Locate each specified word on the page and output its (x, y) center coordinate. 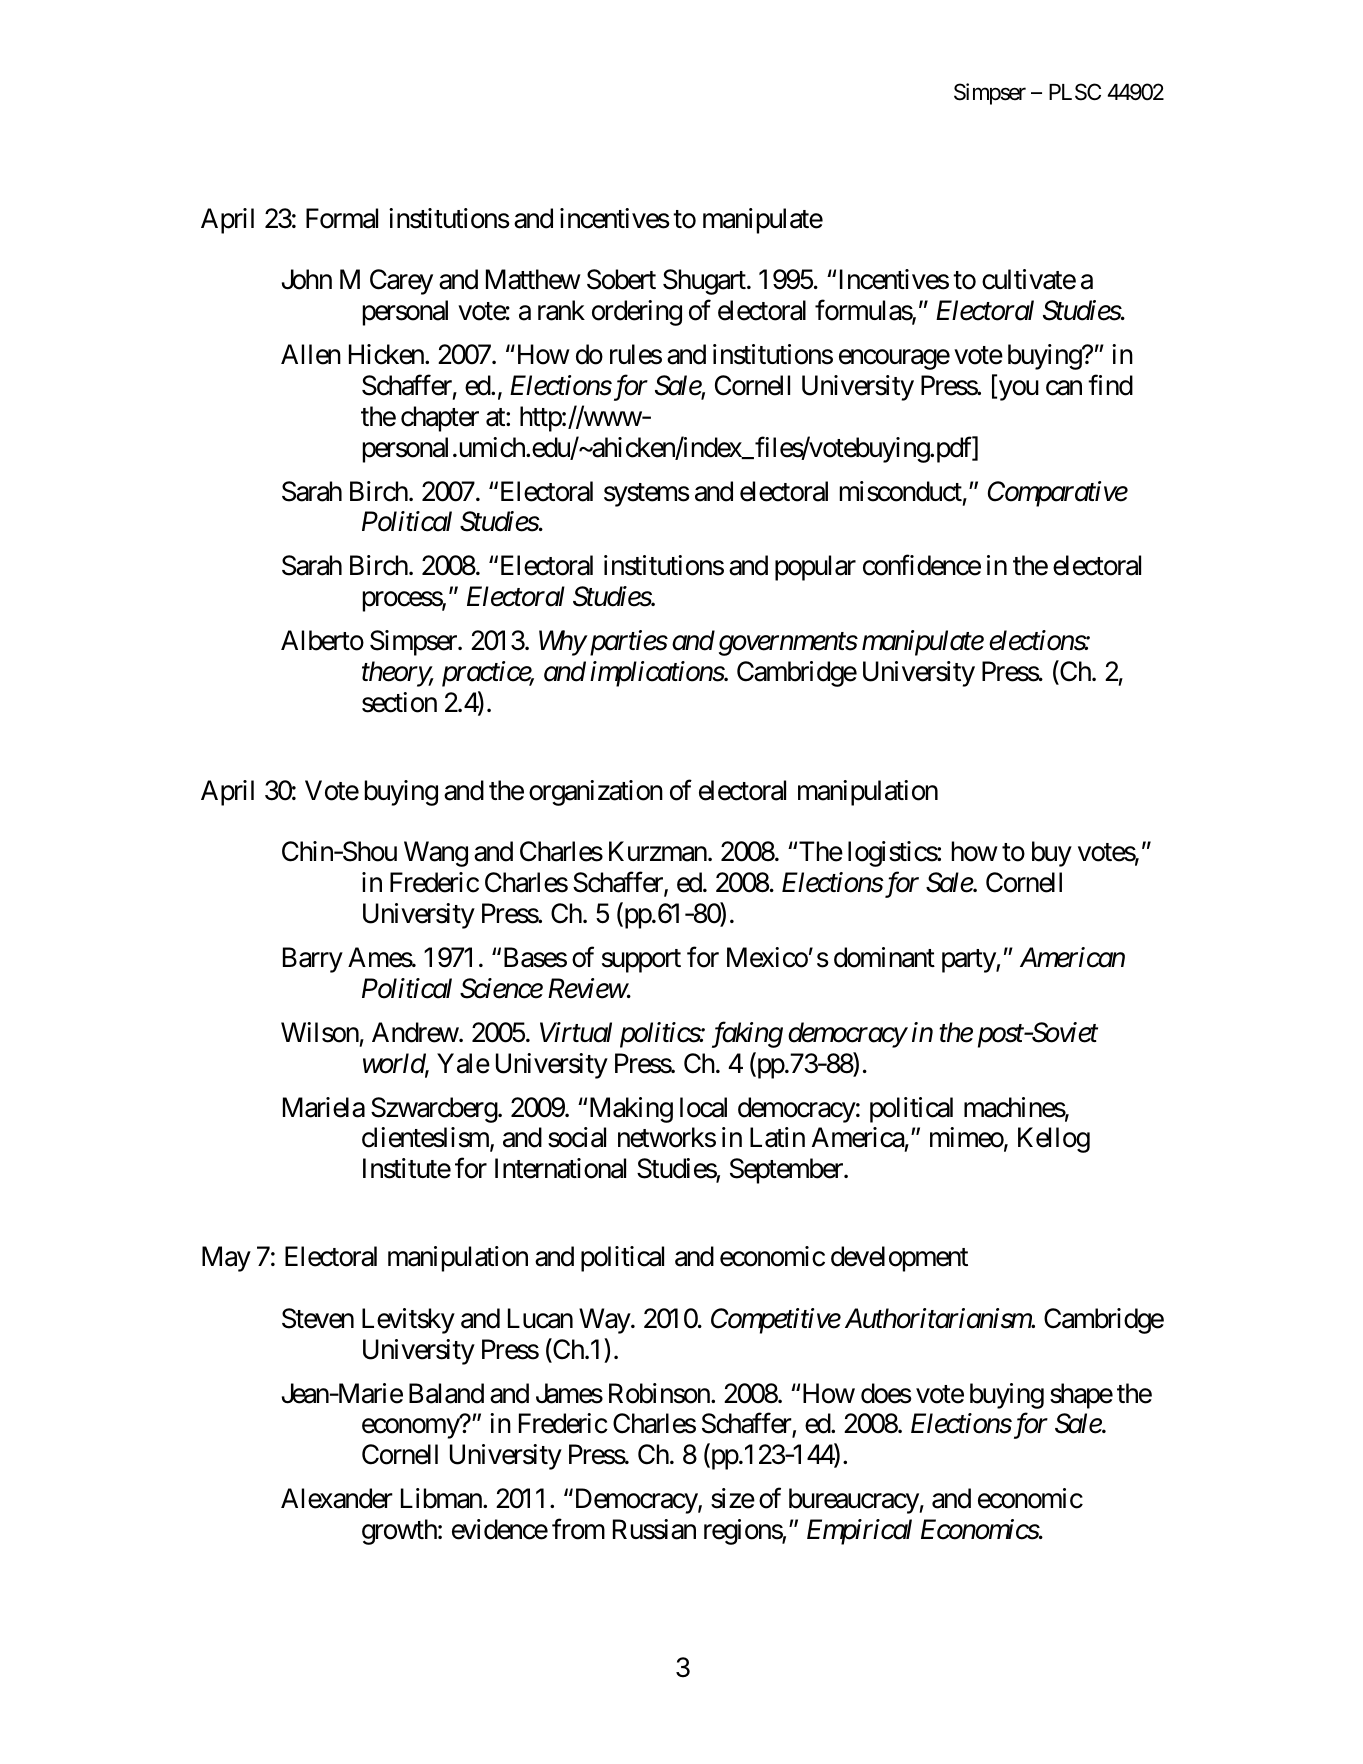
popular (815, 568)
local (703, 1107)
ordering (637, 313)
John (307, 279)
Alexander (337, 1498)
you (1017, 391)
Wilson (320, 1032)
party (969, 961)
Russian (654, 1529)
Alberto (322, 640)
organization (596, 793)
